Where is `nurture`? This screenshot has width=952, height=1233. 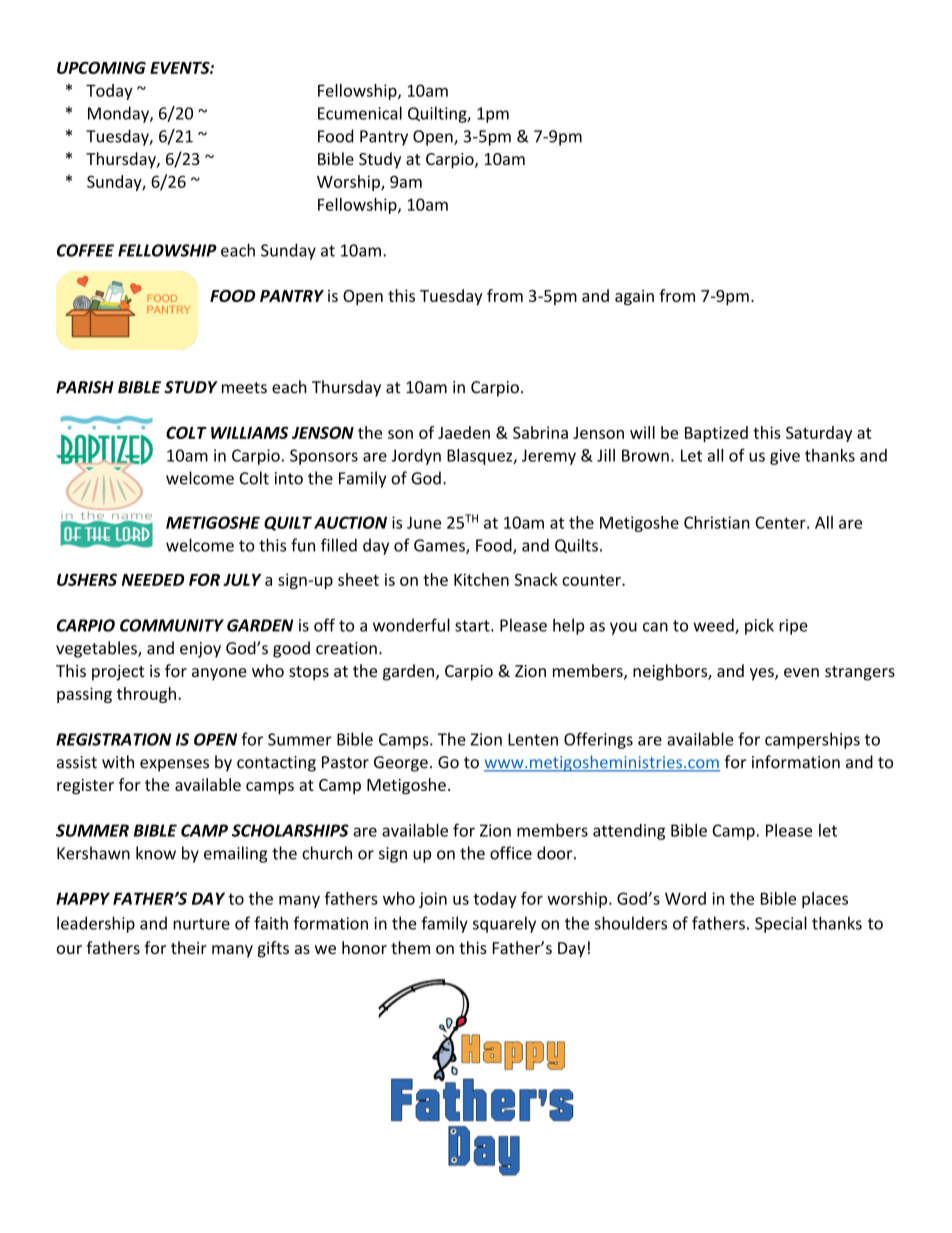
nurture is located at coordinates (201, 924).
